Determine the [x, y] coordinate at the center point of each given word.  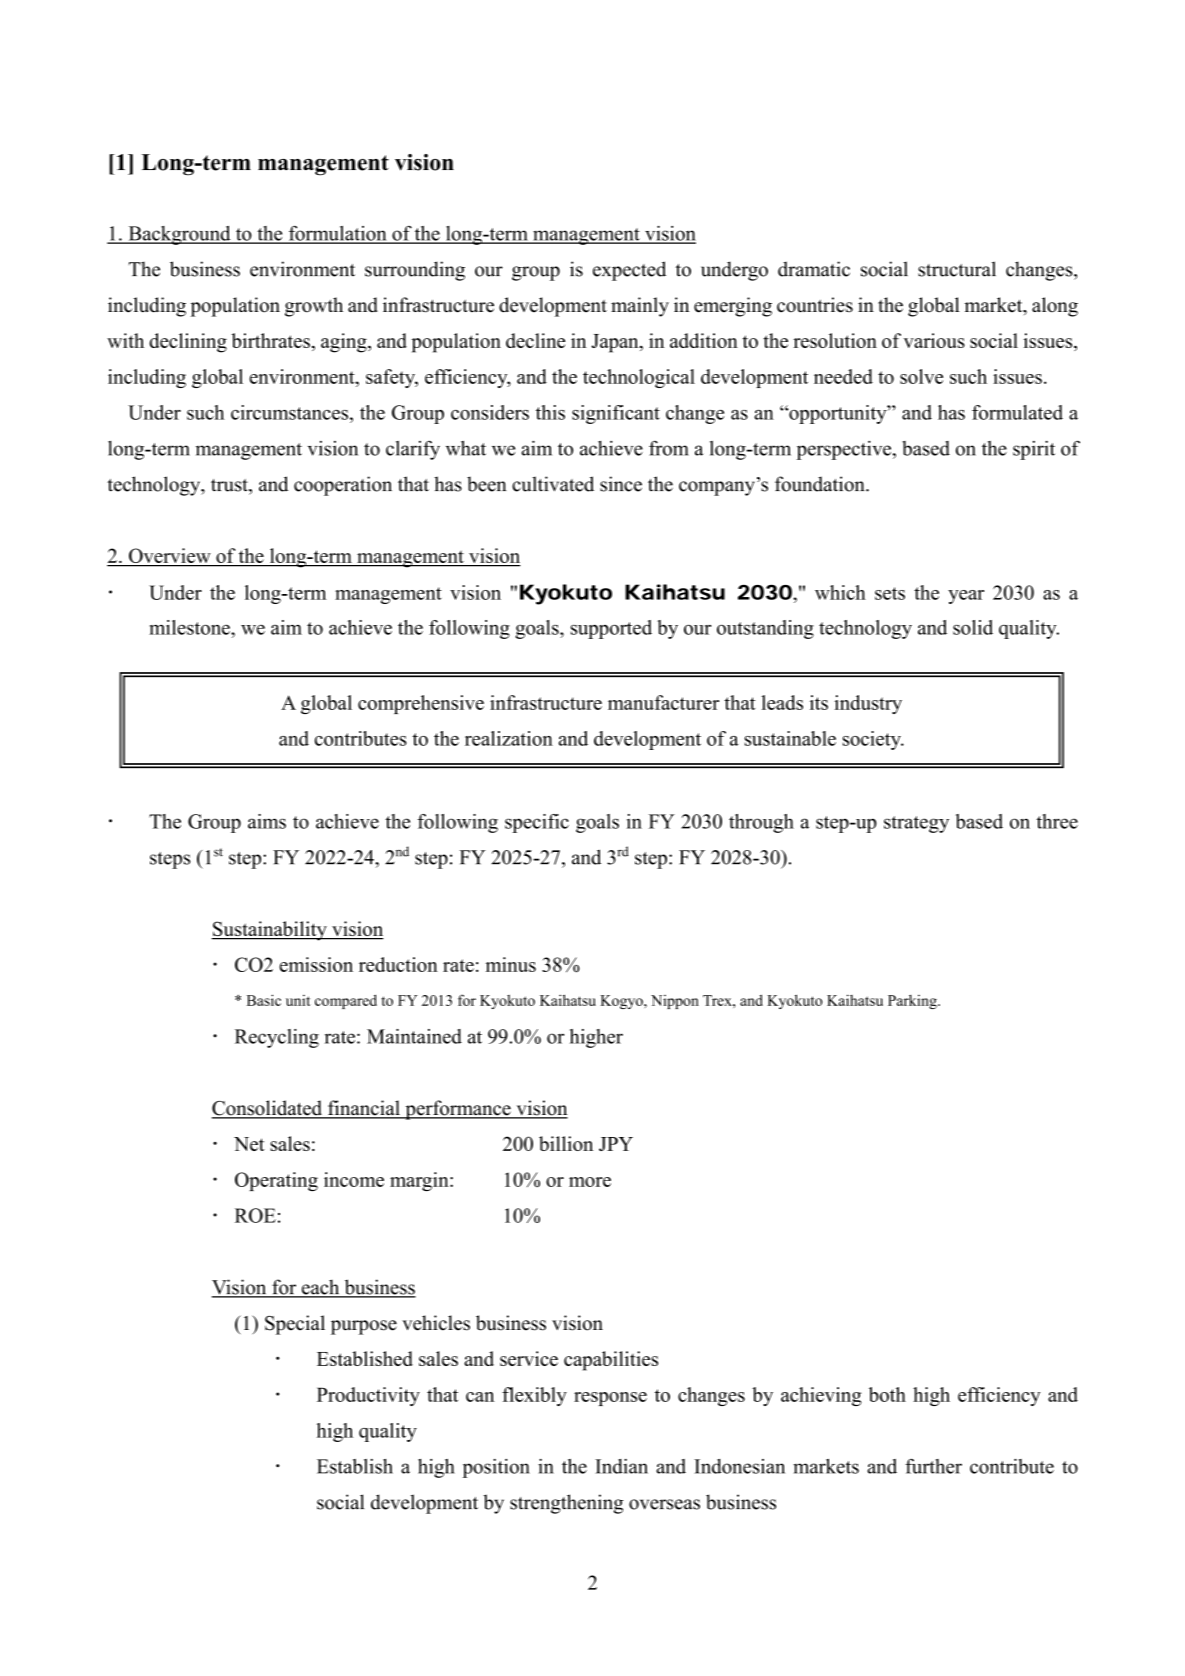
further [933, 1466]
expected [629, 271]
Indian [621, 1466]
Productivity [368, 1396]
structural [957, 269]
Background [179, 235]
